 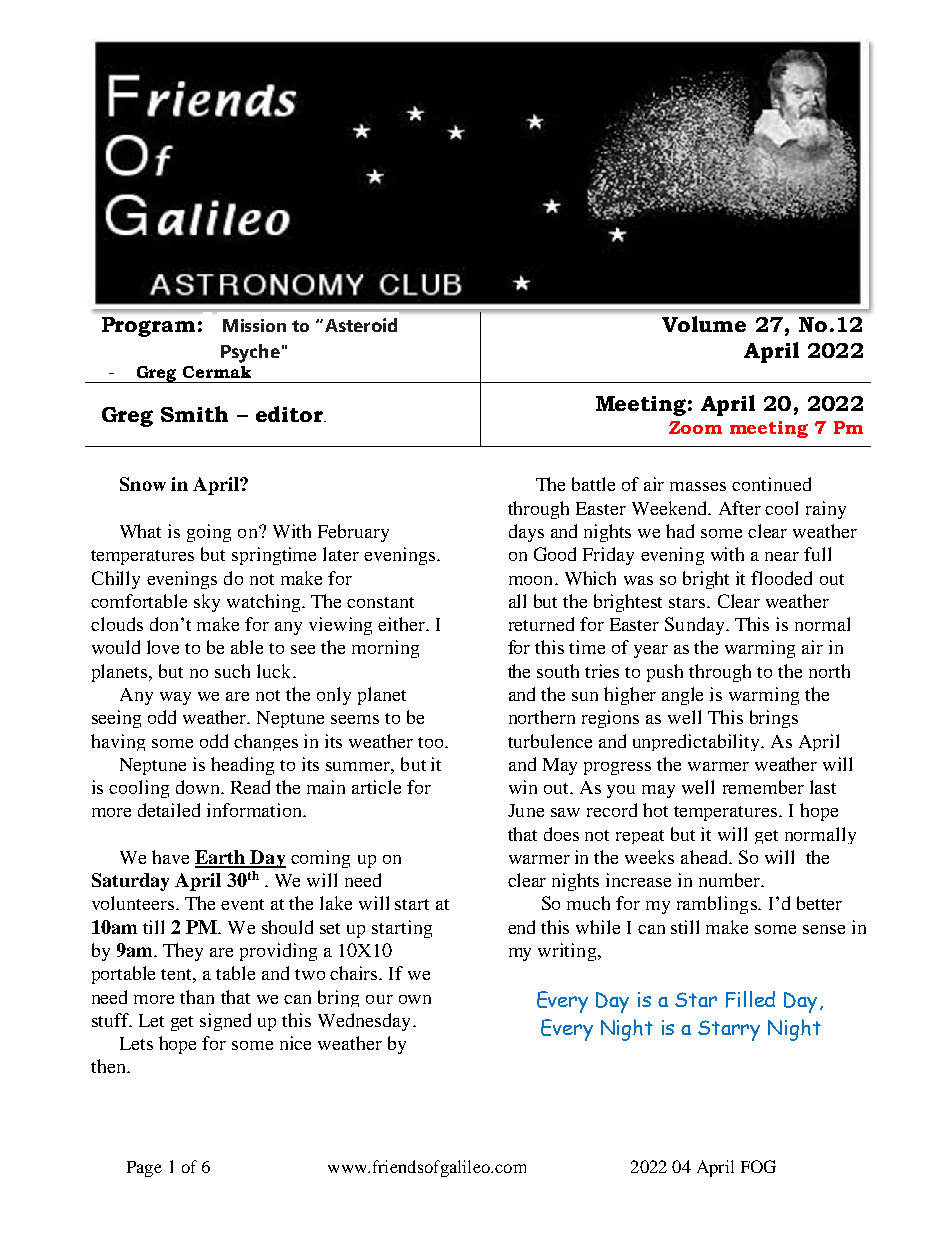 I want to click on Psyche, so click(x=250, y=353).
